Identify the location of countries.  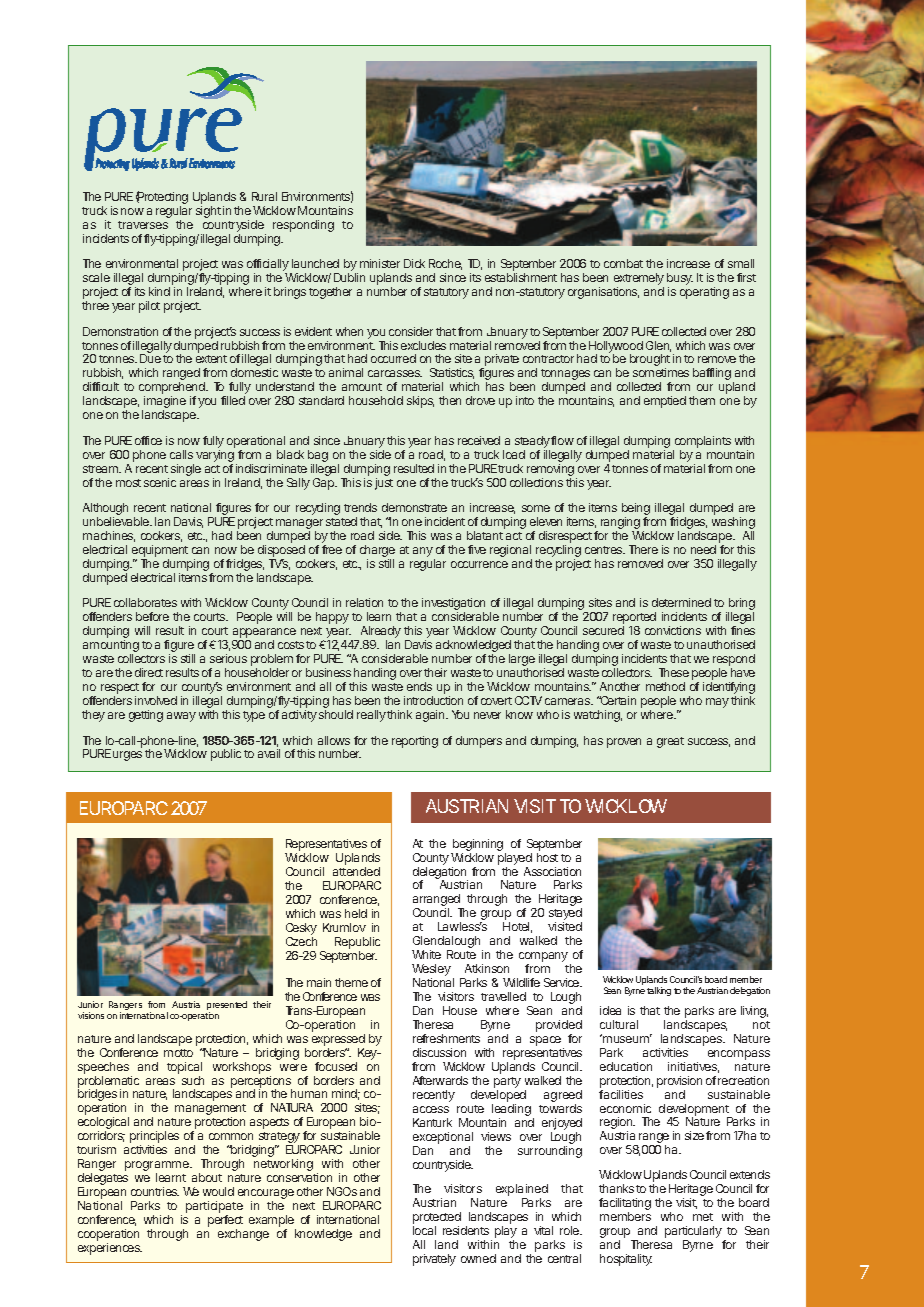
(155, 1191).
